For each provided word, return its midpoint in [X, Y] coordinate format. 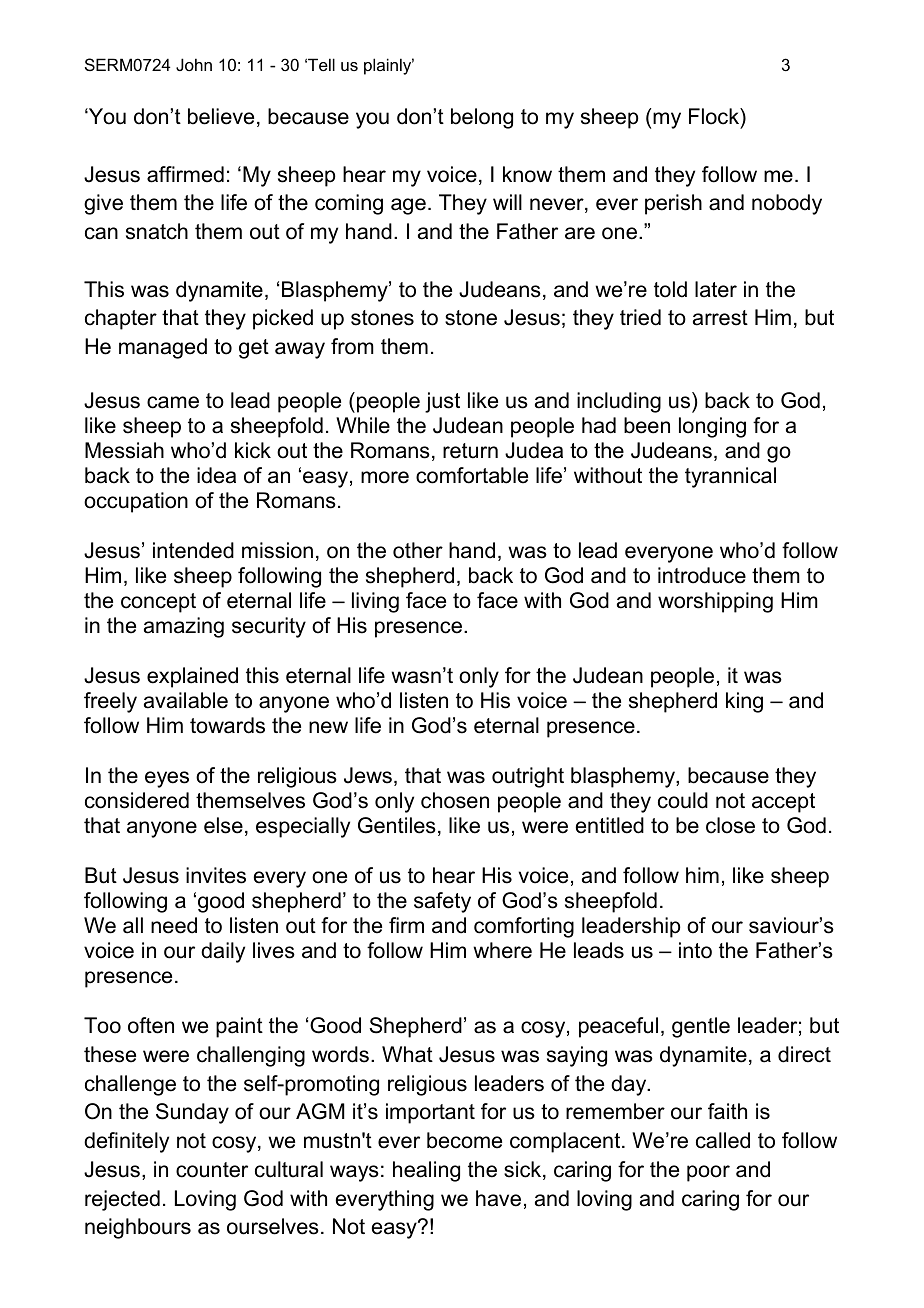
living [375, 602]
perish [673, 204]
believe [221, 116]
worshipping [715, 602]
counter [212, 1170]
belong [482, 118]
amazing [184, 627]
